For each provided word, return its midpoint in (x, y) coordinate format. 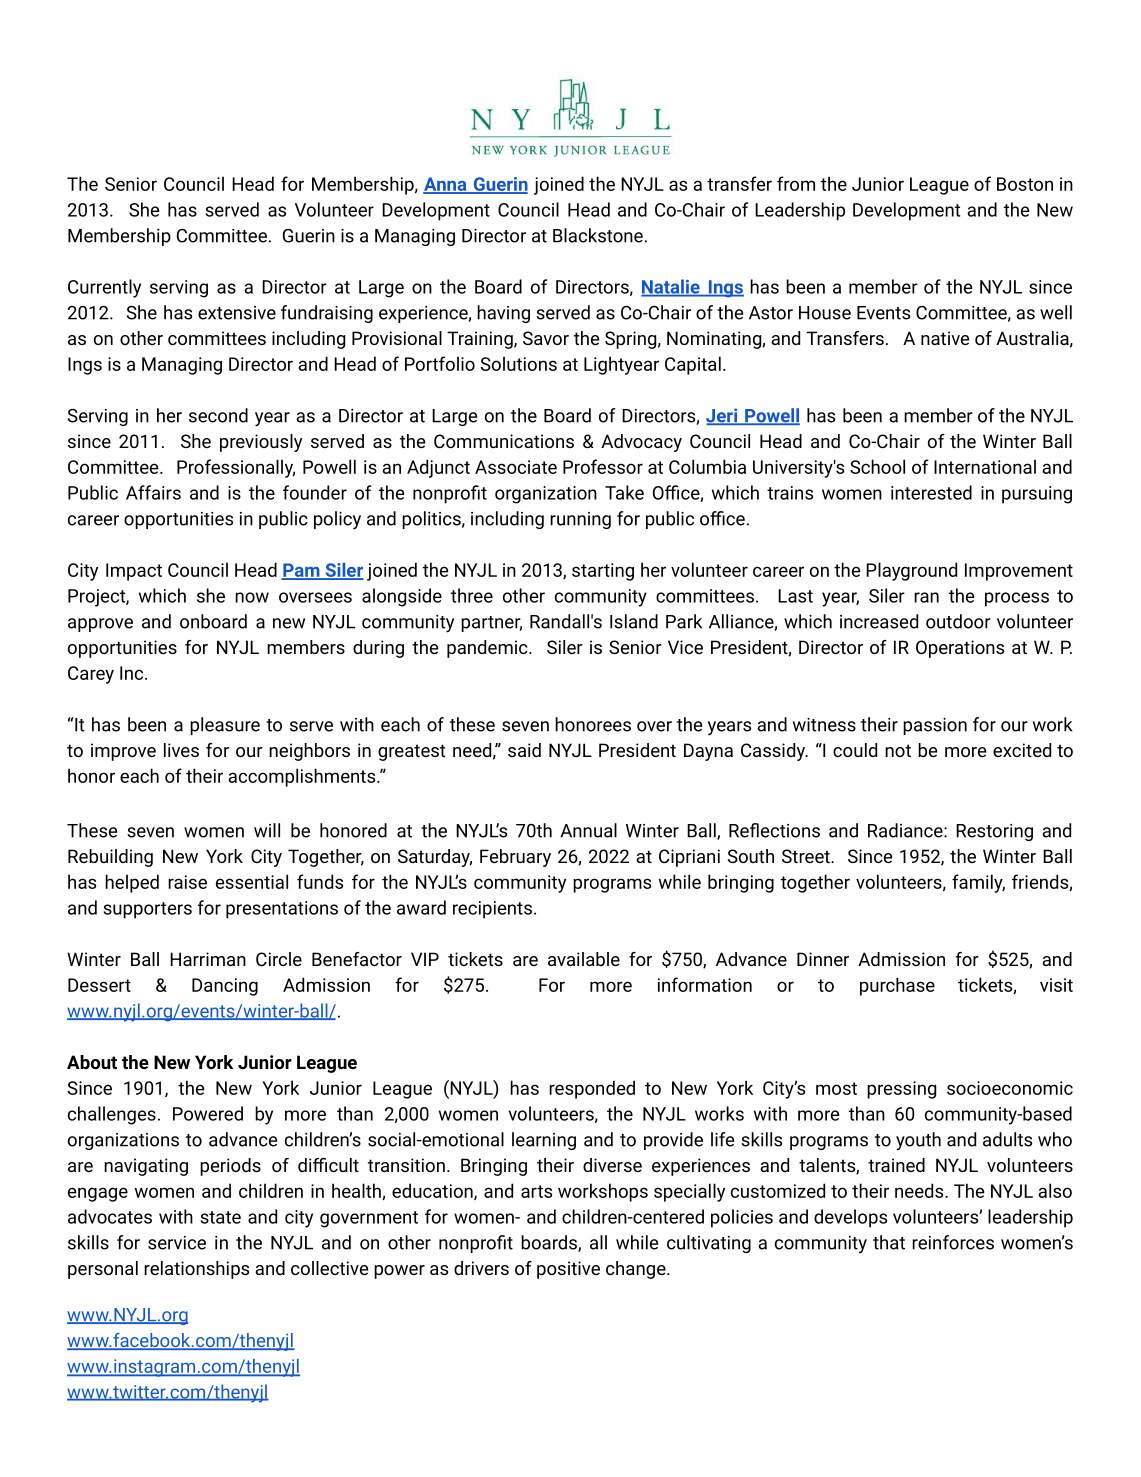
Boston (1025, 184)
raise (187, 882)
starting (603, 572)
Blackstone (598, 235)
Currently (104, 288)
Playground (911, 571)
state (221, 1217)
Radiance (906, 830)
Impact (134, 572)
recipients (492, 910)
